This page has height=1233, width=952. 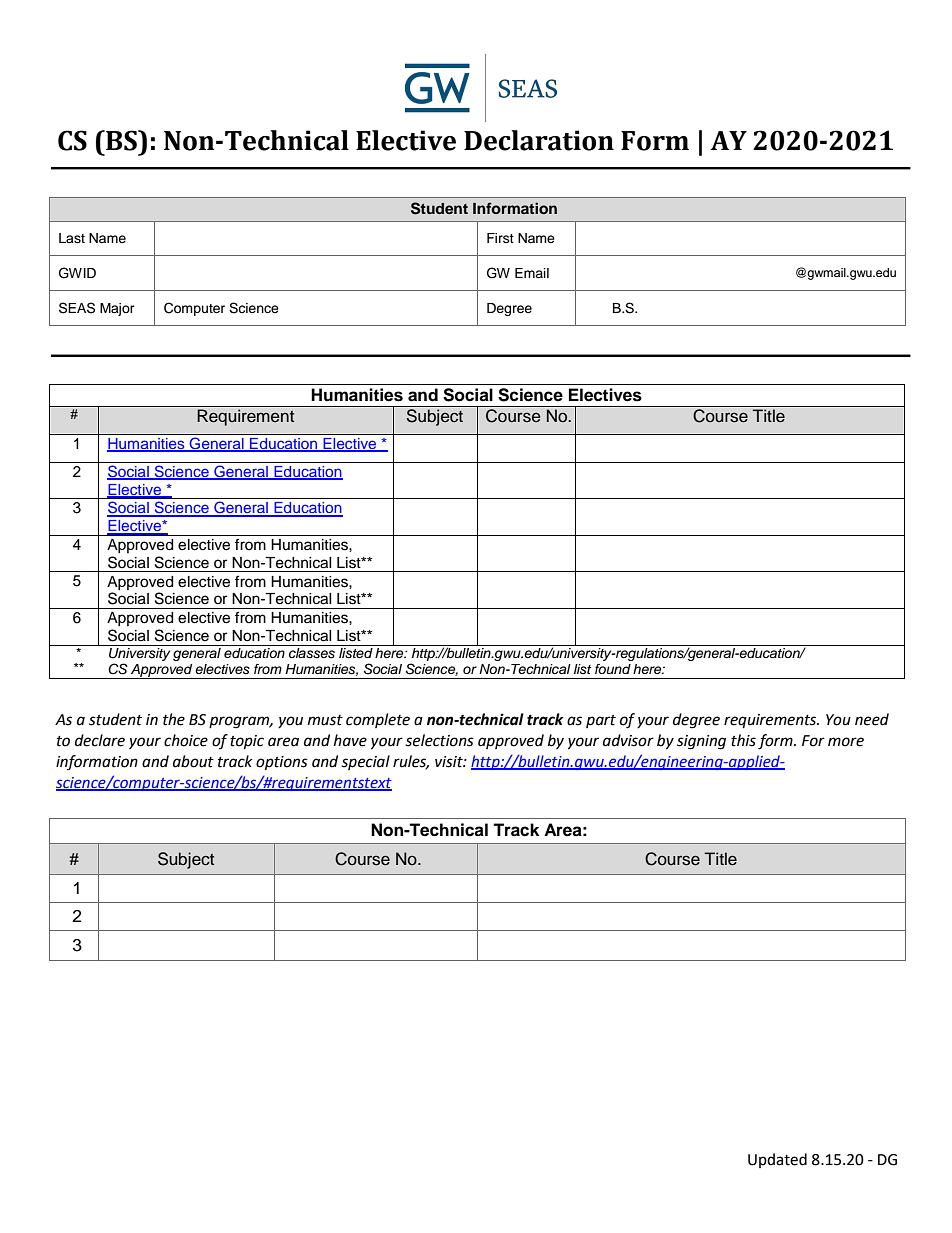 What do you see at coordinates (378, 720) in the page?
I see `complete` at bounding box center [378, 720].
